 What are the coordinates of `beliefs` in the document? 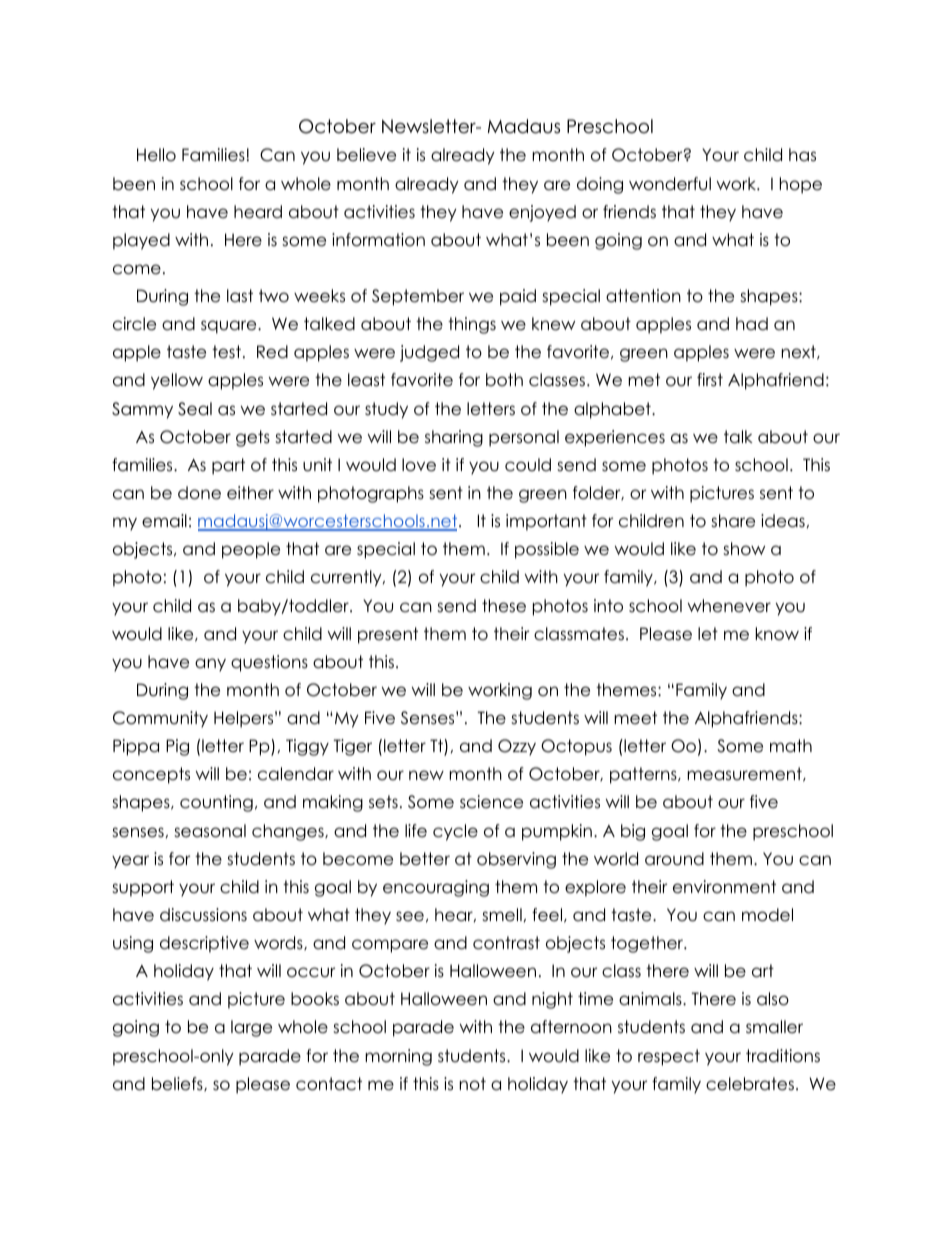 It's located at (178, 1084).
